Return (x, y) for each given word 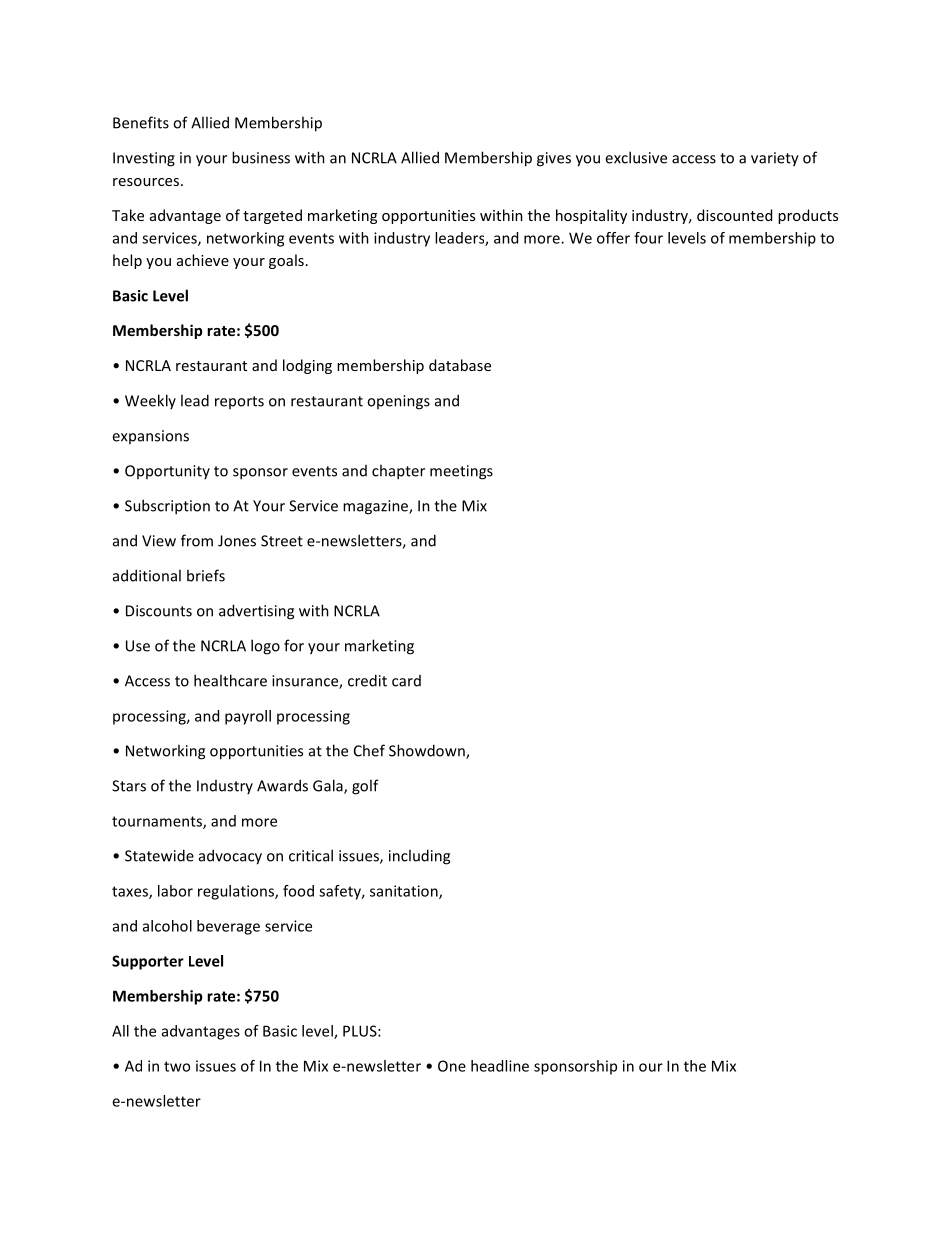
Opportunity (167, 472)
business (261, 157)
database (460, 365)
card (406, 681)
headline (500, 1066)
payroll (248, 717)
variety (775, 159)
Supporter (148, 962)
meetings (461, 472)
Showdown (428, 751)
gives (554, 159)
